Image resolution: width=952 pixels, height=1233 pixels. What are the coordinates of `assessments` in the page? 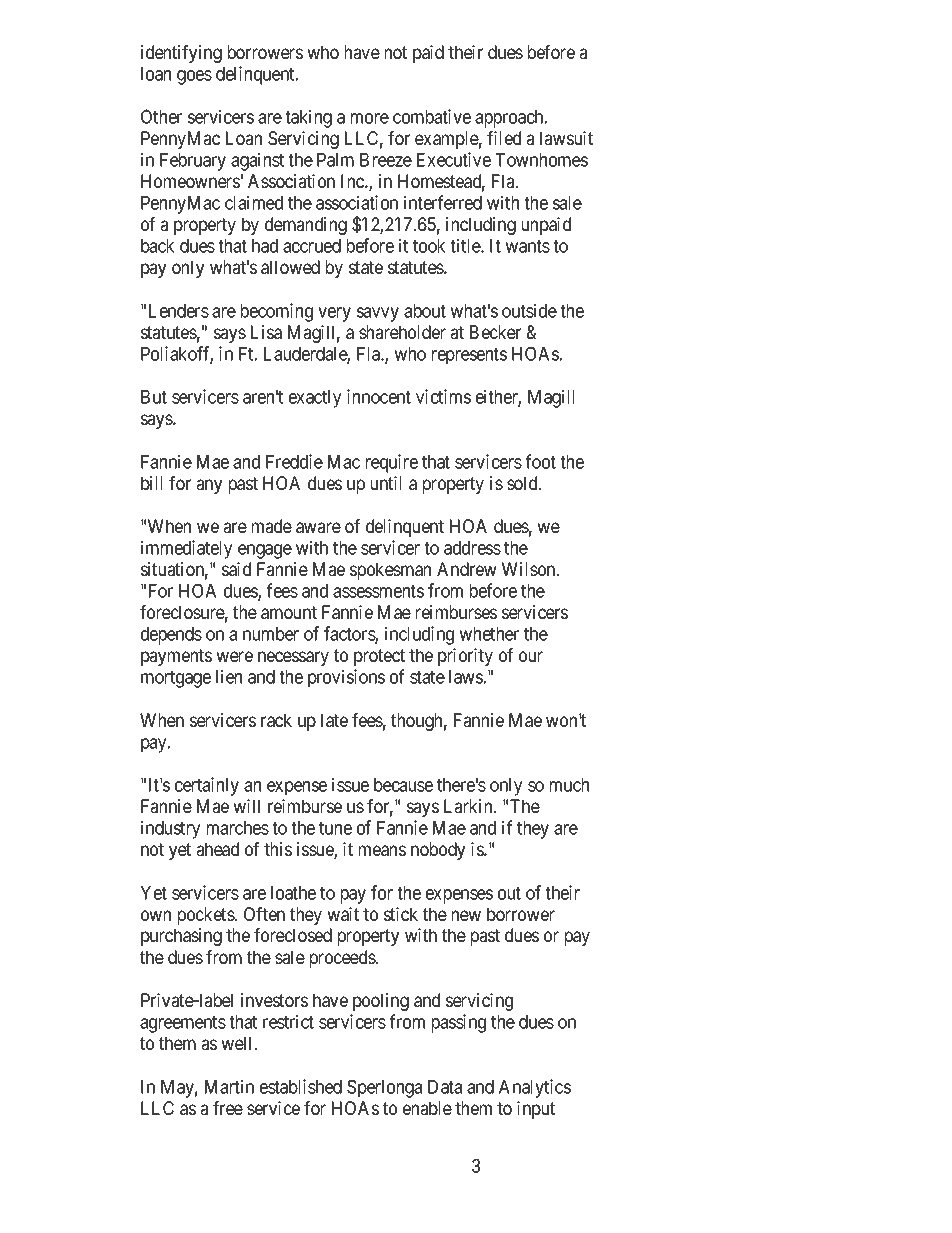 It's located at (378, 591).
